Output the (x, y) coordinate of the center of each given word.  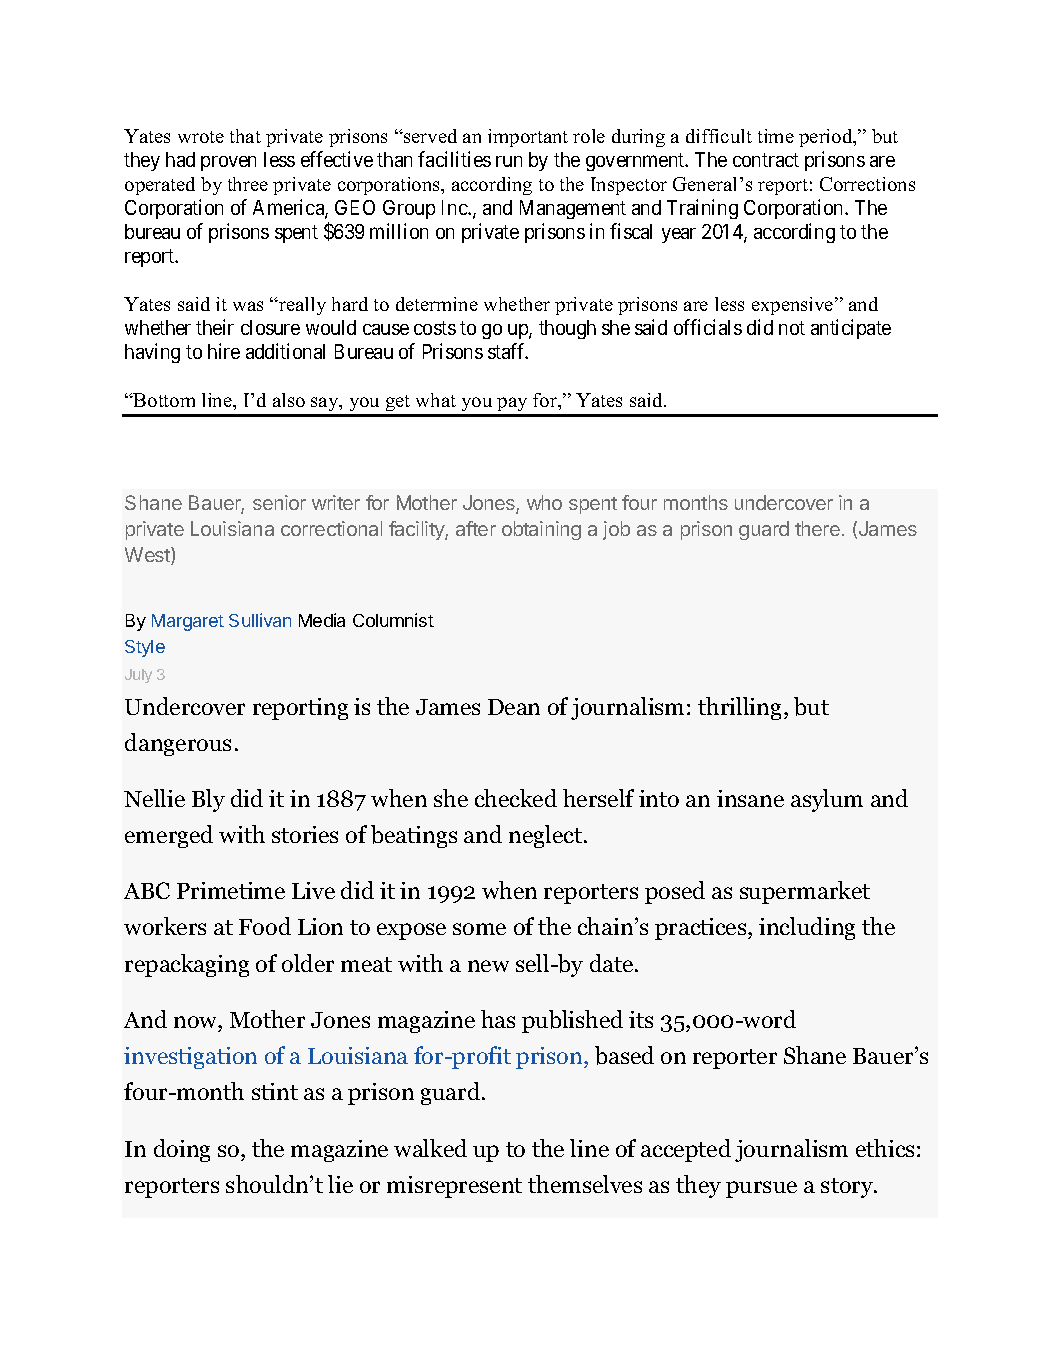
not (792, 328)
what (436, 400)
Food (265, 926)
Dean (514, 707)
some (479, 929)
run (509, 161)
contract (766, 160)
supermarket (805, 892)
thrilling (741, 708)
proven (228, 163)
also (289, 400)
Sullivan (260, 620)
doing (182, 1150)
